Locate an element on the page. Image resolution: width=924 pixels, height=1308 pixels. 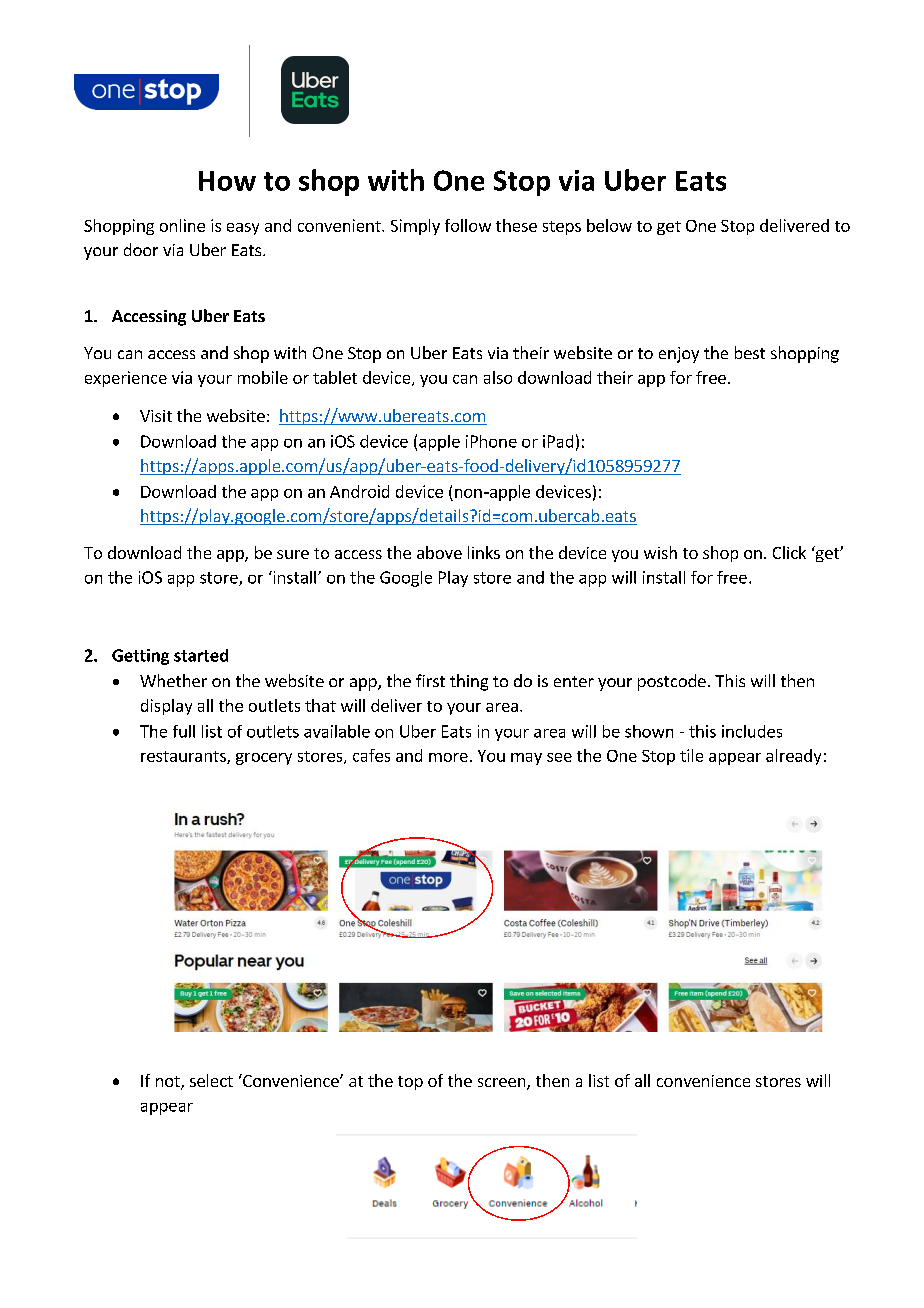
follow is located at coordinates (468, 225).
